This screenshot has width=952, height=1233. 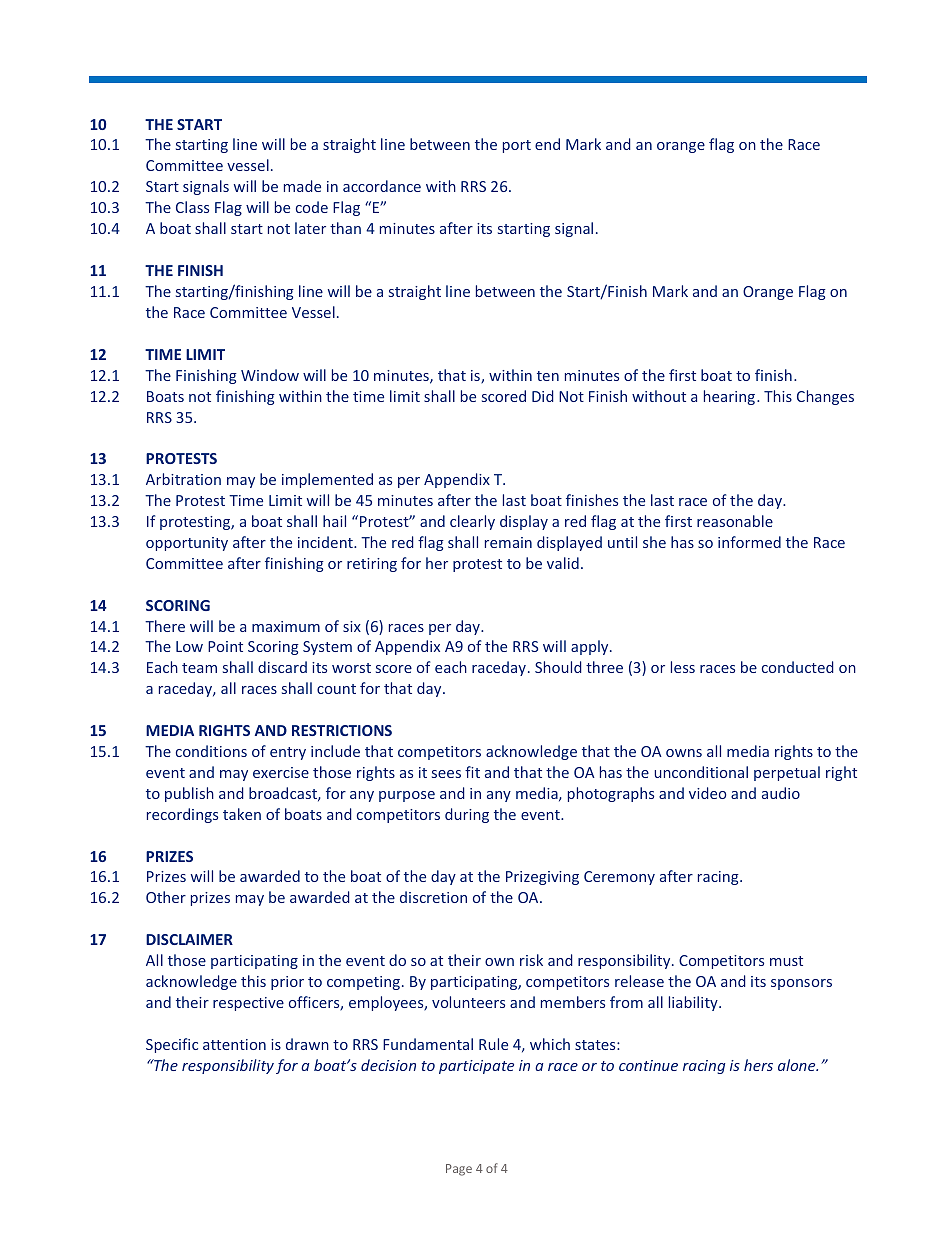 What do you see at coordinates (234, 1044) in the screenshot?
I see `attention` at bounding box center [234, 1044].
